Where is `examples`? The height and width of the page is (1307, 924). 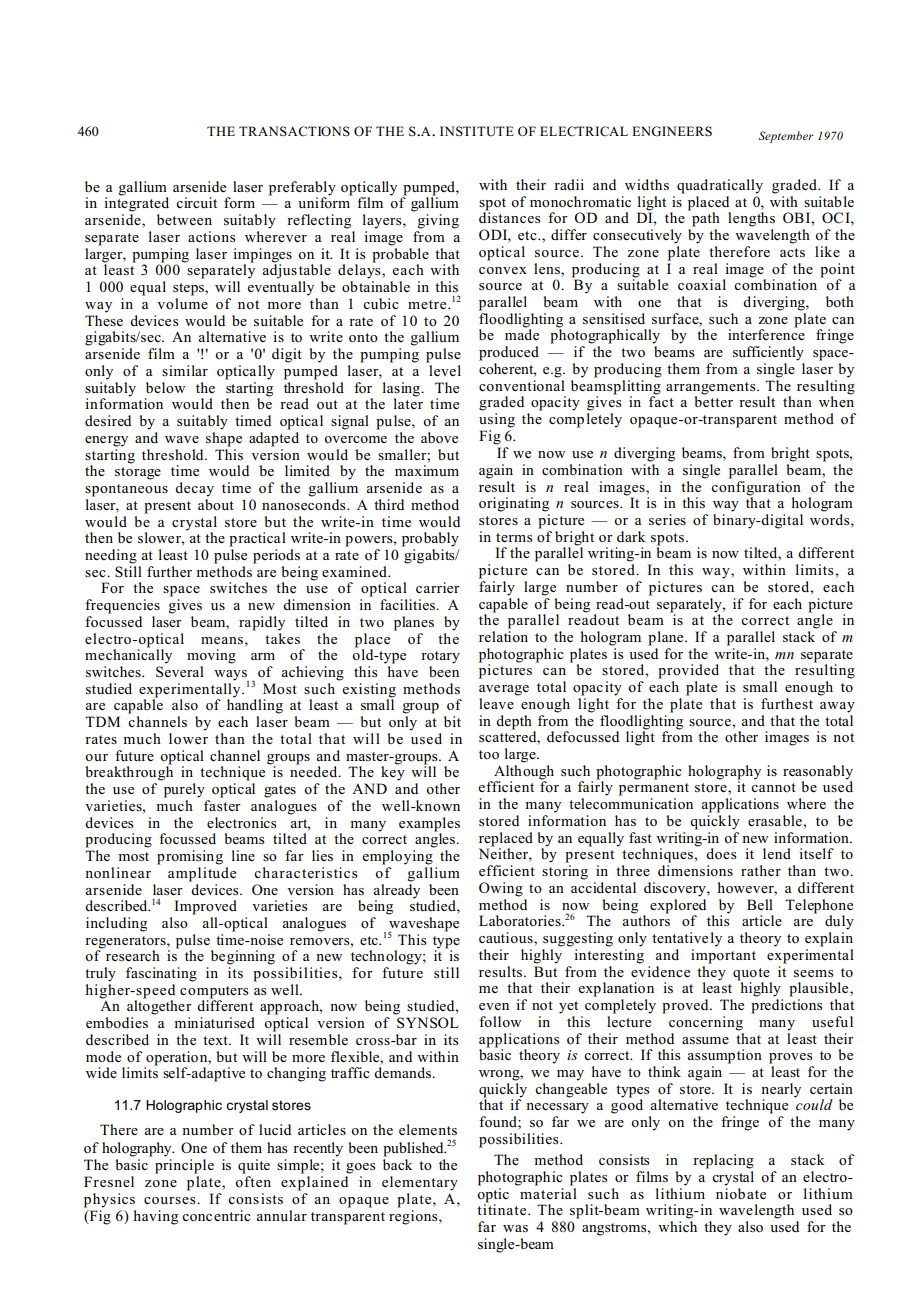 examples is located at coordinates (429, 824).
